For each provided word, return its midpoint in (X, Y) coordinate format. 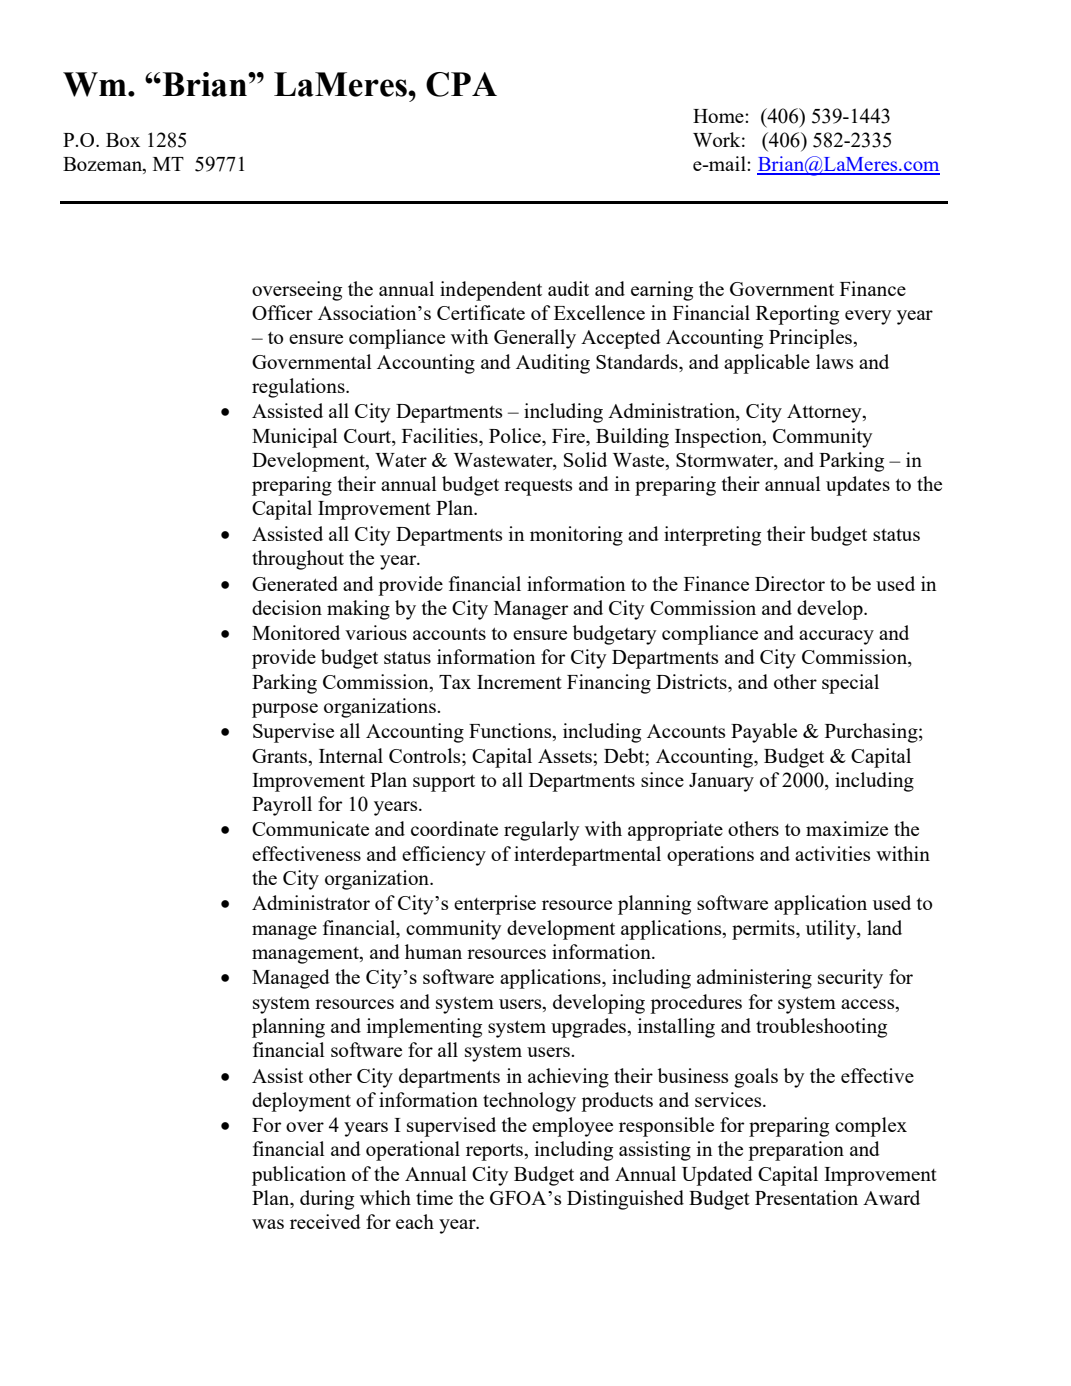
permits (764, 930)
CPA (461, 84)
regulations (299, 388)
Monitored (296, 632)
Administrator (311, 902)
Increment (519, 682)
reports (495, 1152)
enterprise (495, 905)
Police (516, 435)
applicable (767, 364)
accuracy (836, 637)
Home (719, 116)
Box (123, 140)
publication (299, 1176)
